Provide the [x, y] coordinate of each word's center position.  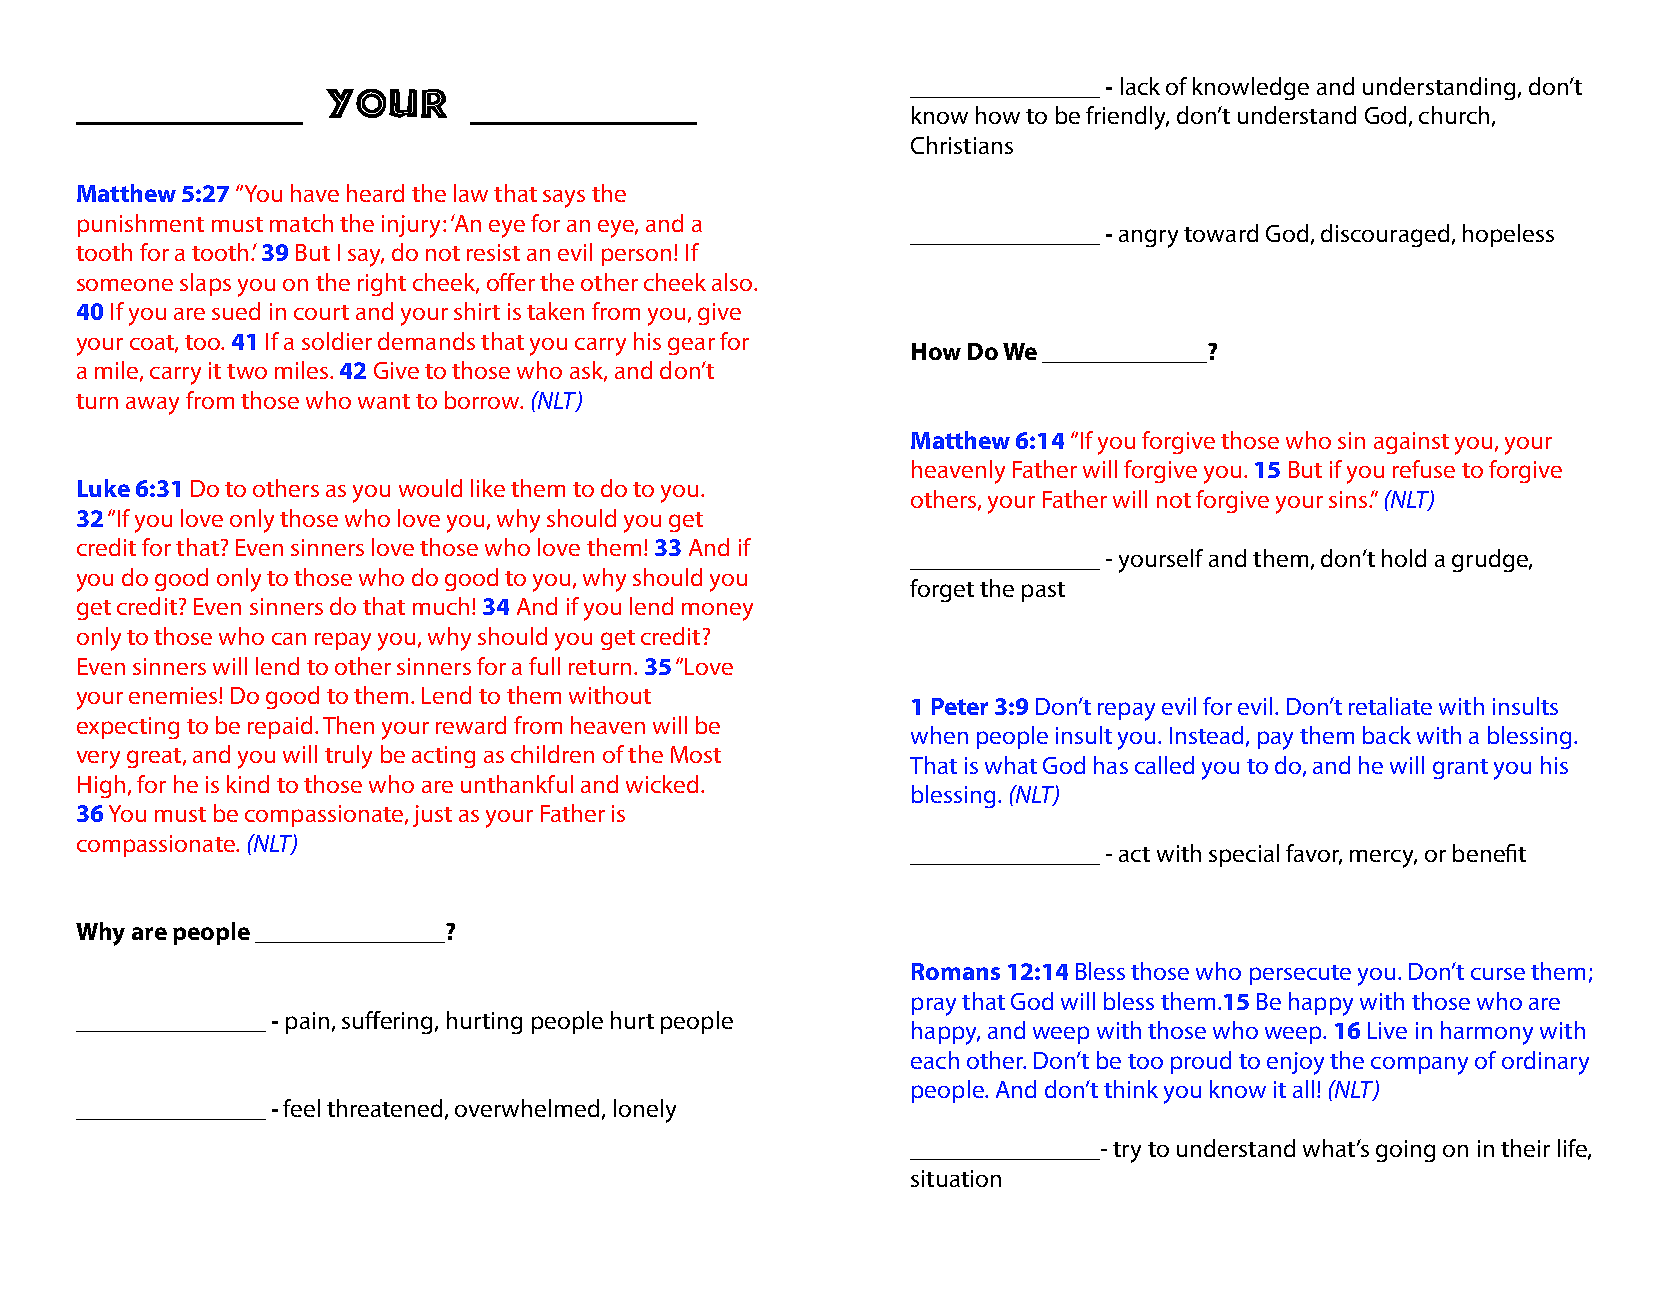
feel [301, 1108]
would [430, 488]
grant [1460, 769]
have [315, 193]
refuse [1424, 469]
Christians [962, 145]
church [1454, 115]
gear [691, 346]
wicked [662, 784]
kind [248, 784]
